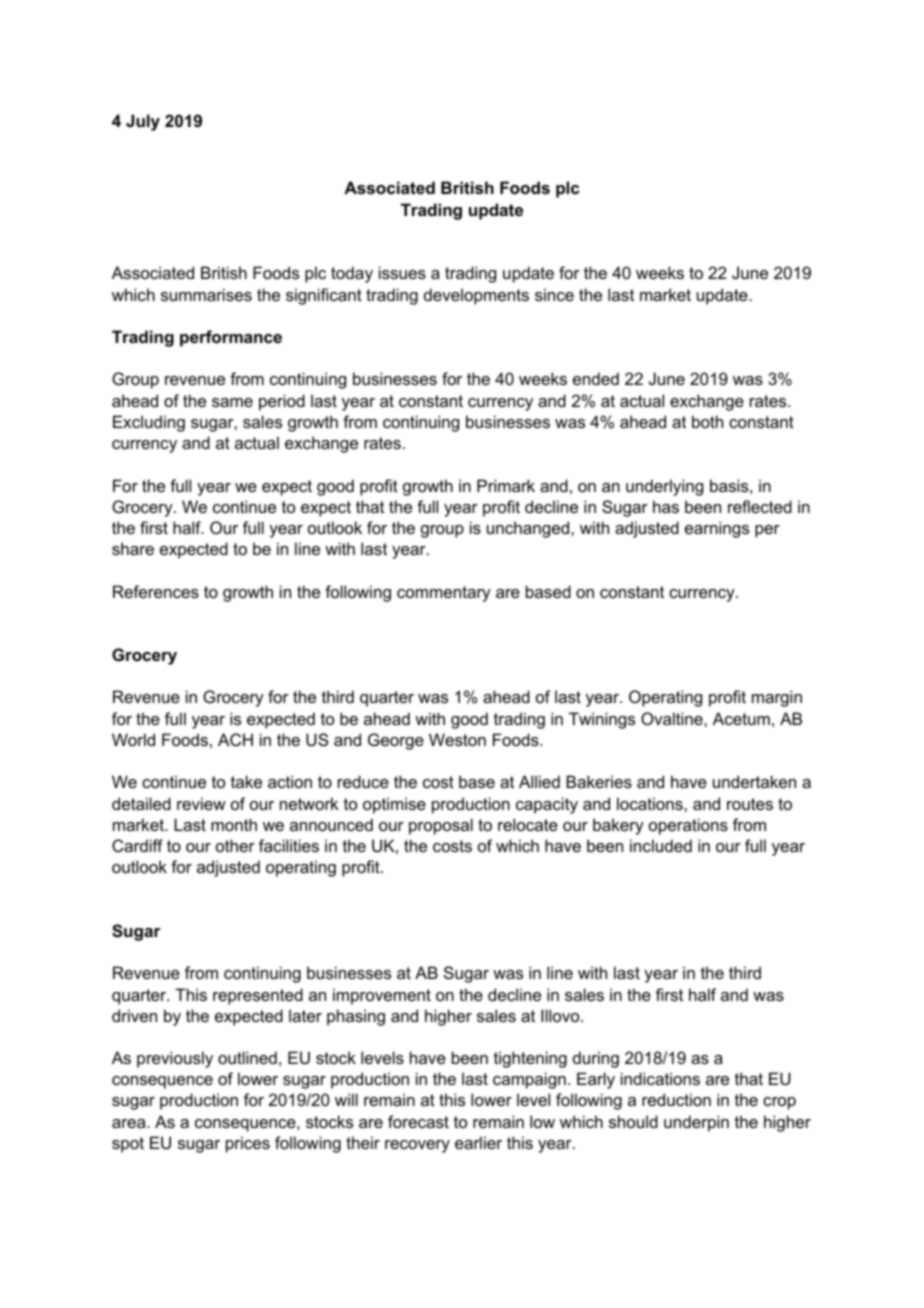  What do you see at coordinates (441, 826) in the screenshot?
I see `proposal` at bounding box center [441, 826].
